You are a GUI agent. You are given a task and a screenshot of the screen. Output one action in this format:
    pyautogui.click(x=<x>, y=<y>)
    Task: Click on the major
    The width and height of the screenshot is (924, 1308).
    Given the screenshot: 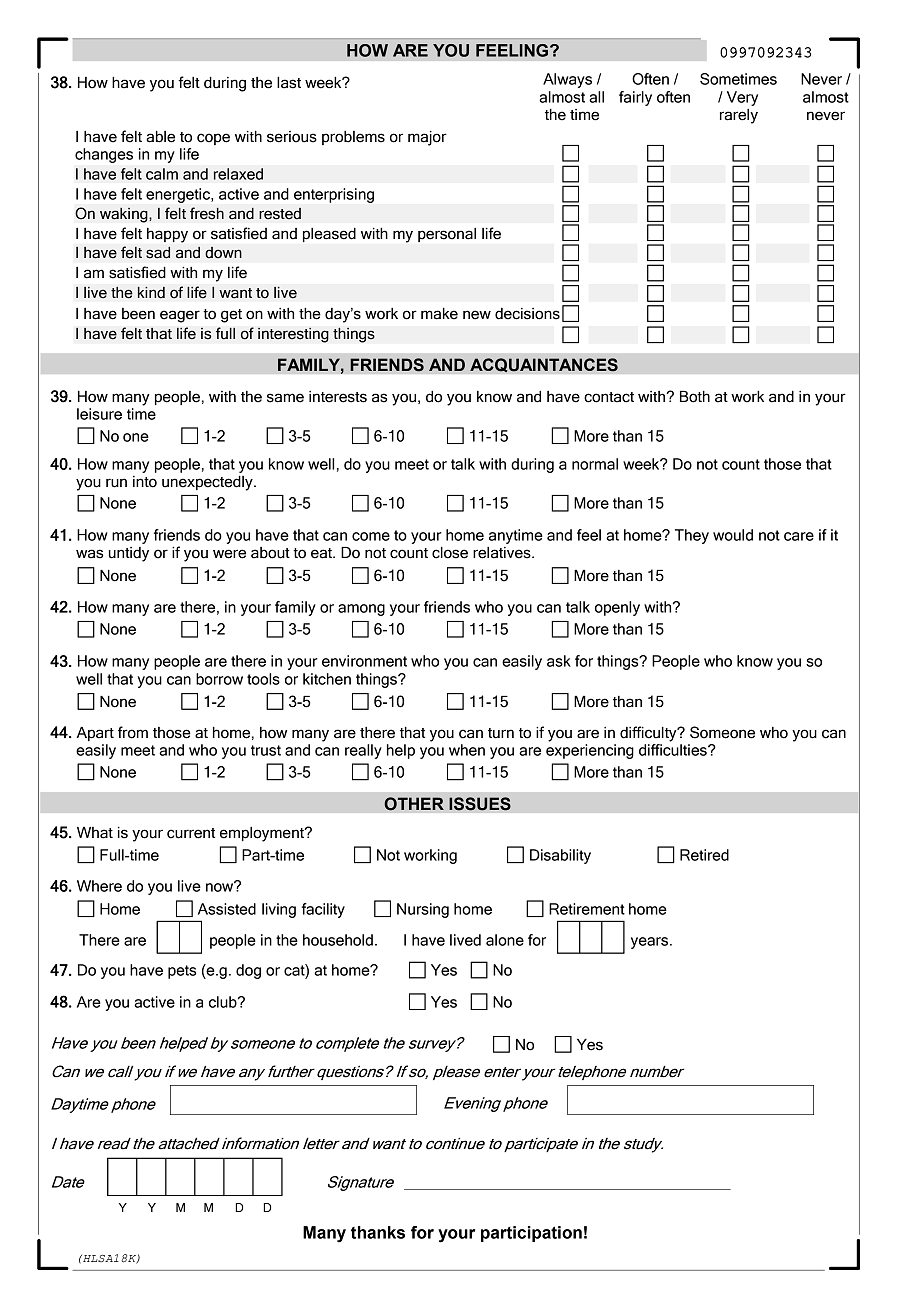 What is the action you would take?
    pyautogui.click(x=427, y=138)
